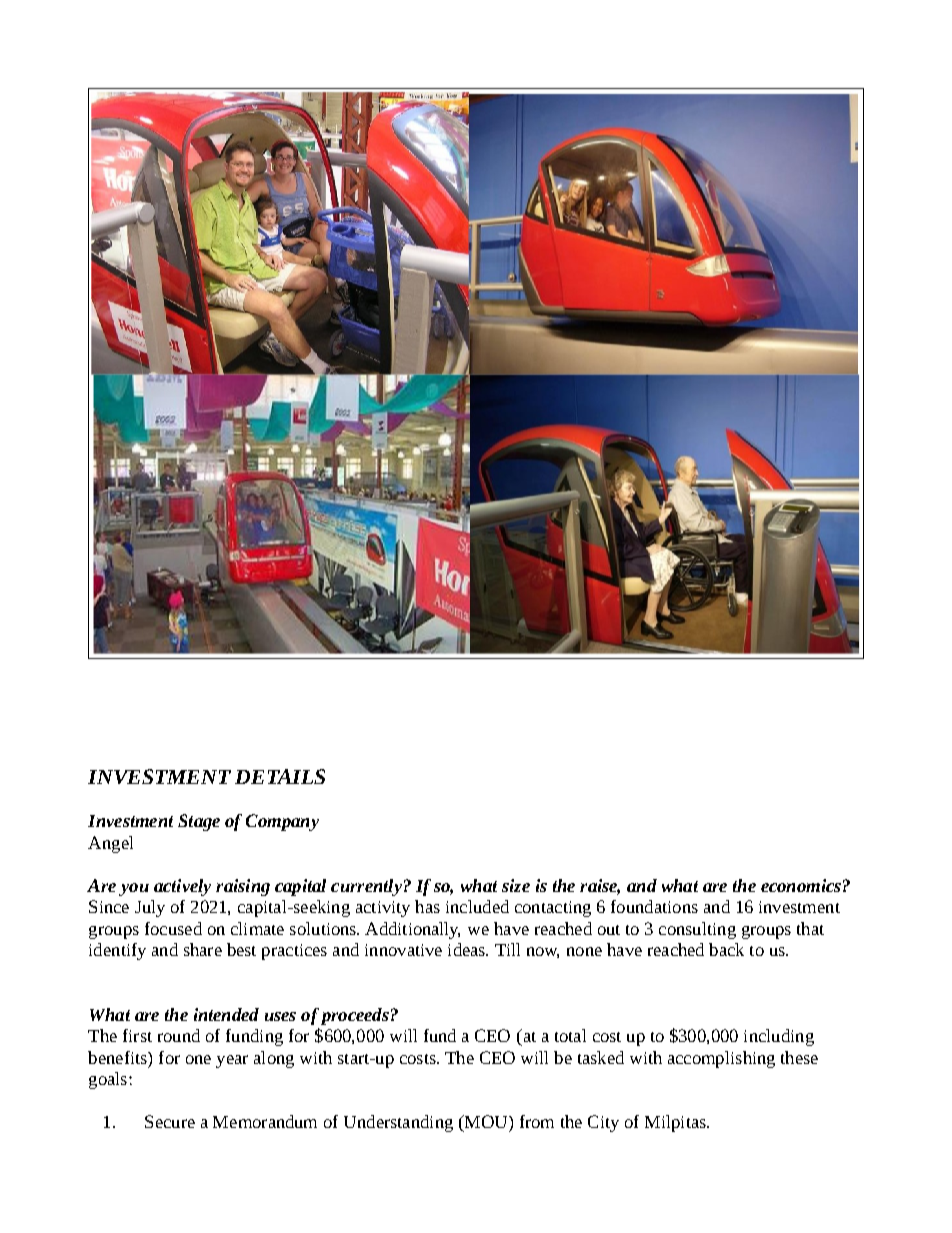  What do you see at coordinates (801, 885) in the screenshot?
I see `economics` at bounding box center [801, 885].
